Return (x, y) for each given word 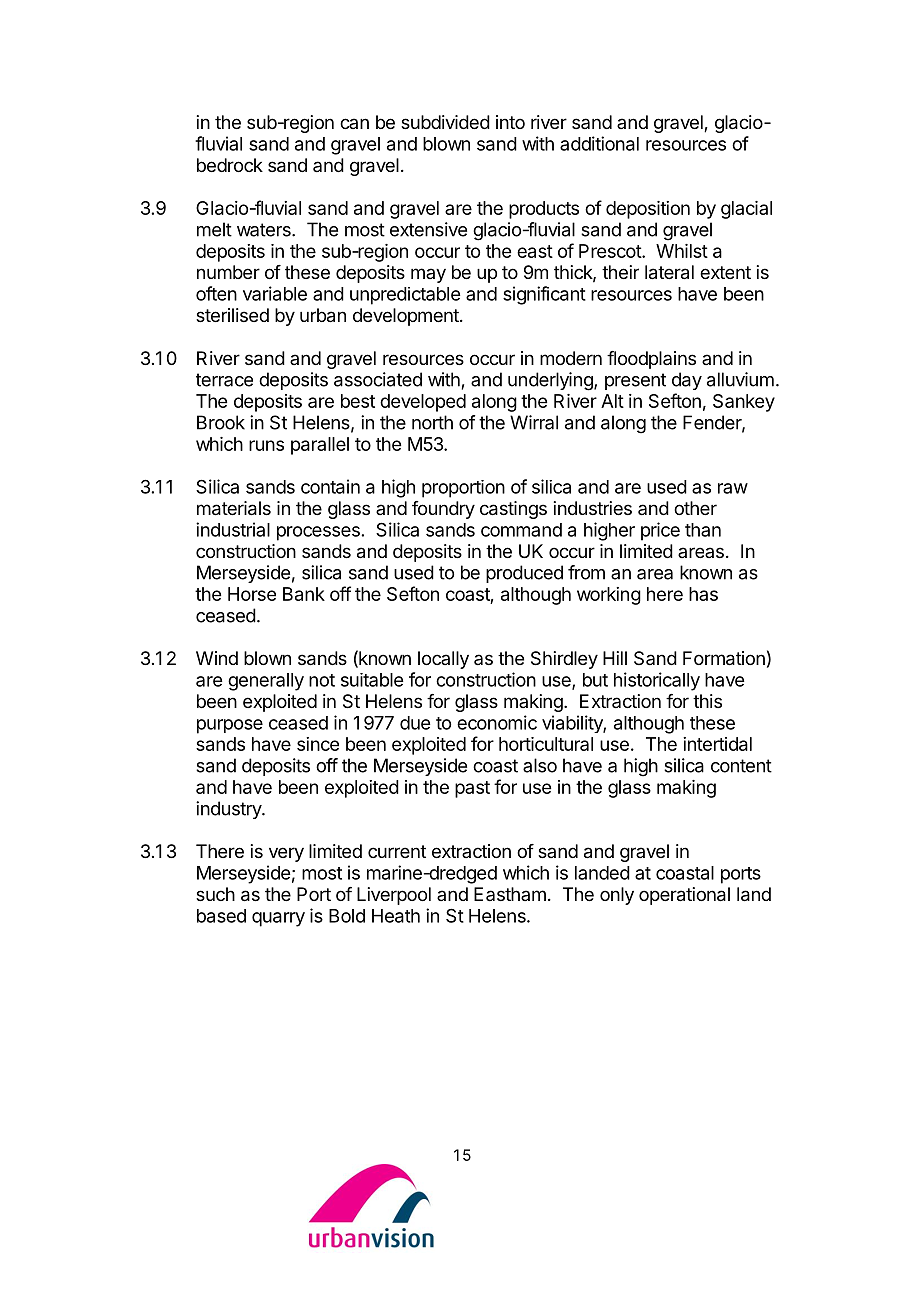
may (428, 275)
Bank (304, 594)
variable (275, 293)
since (318, 744)
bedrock (230, 165)
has (703, 594)
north (432, 422)
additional (599, 143)
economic (497, 722)
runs (266, 445)
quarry (278, 919)
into (510, 122)
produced (524, 574)
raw (733, 488)
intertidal (717, 744)
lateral (669, 272)
